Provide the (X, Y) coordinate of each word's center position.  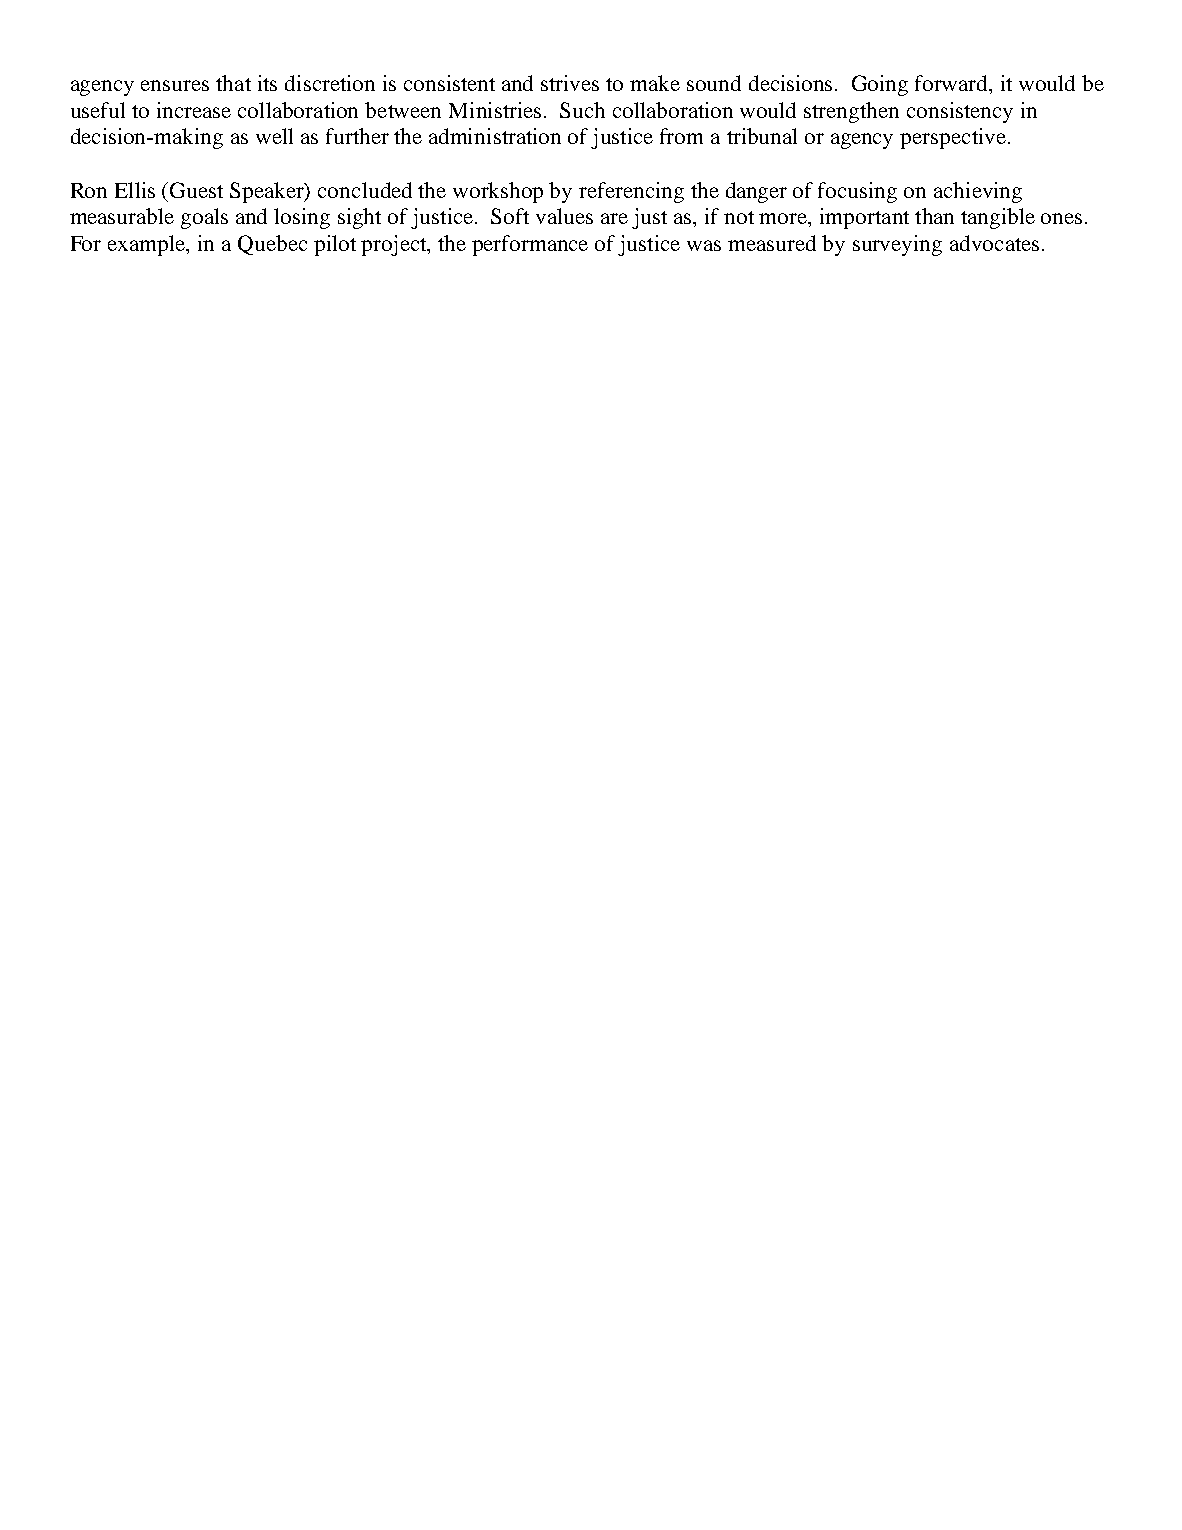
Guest (196, 190)
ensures (175, 85)
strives (570, 83)
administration (495, 136)
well (274, 136)
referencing (631, 192)
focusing (857, 192)
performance (530, 245)
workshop (498, 192)
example (148, 245)
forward (953, 84)
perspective (953, 138)
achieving (978, 192)
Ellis (135, 190)
